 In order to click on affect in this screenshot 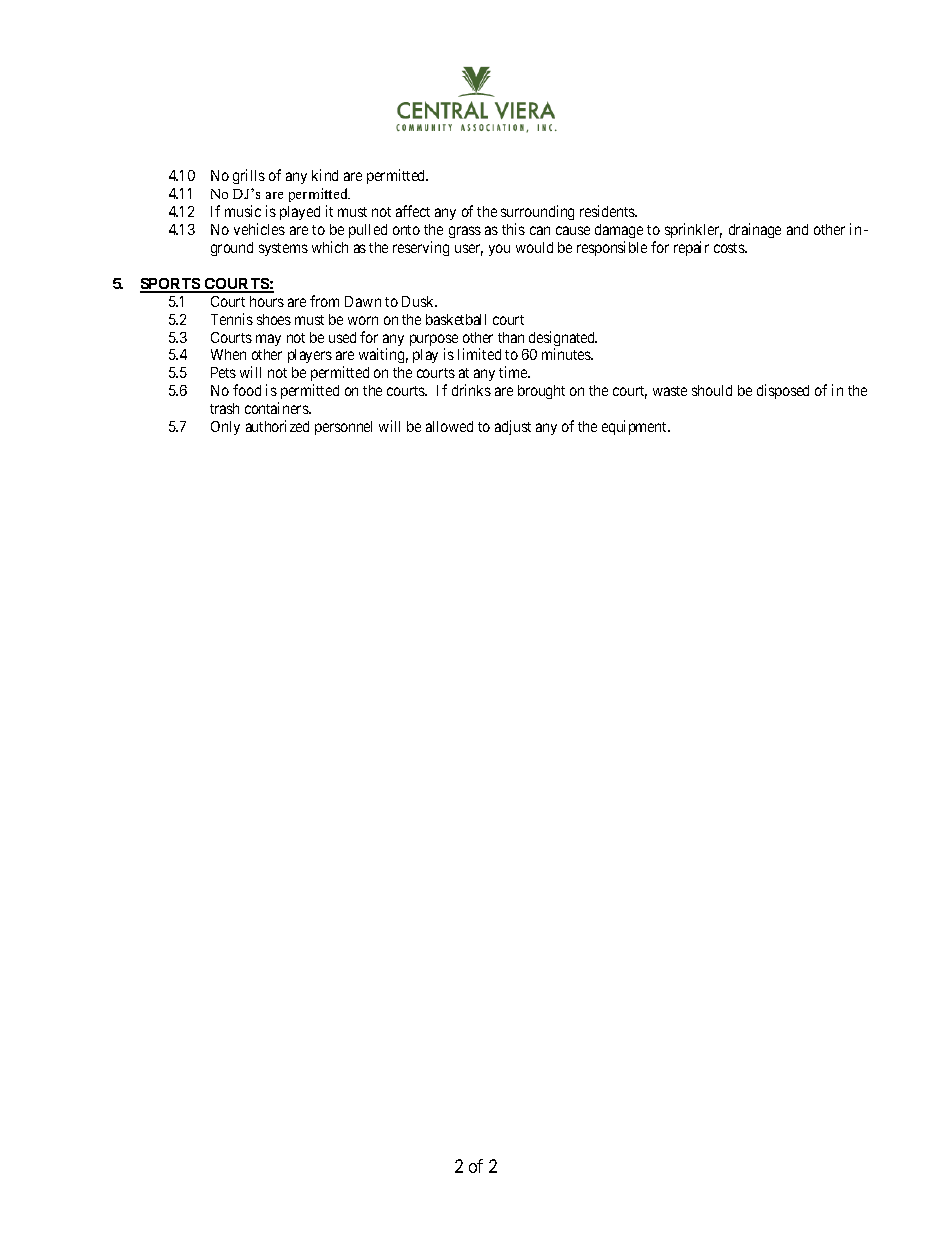, I will do `click(413, 211)`.
